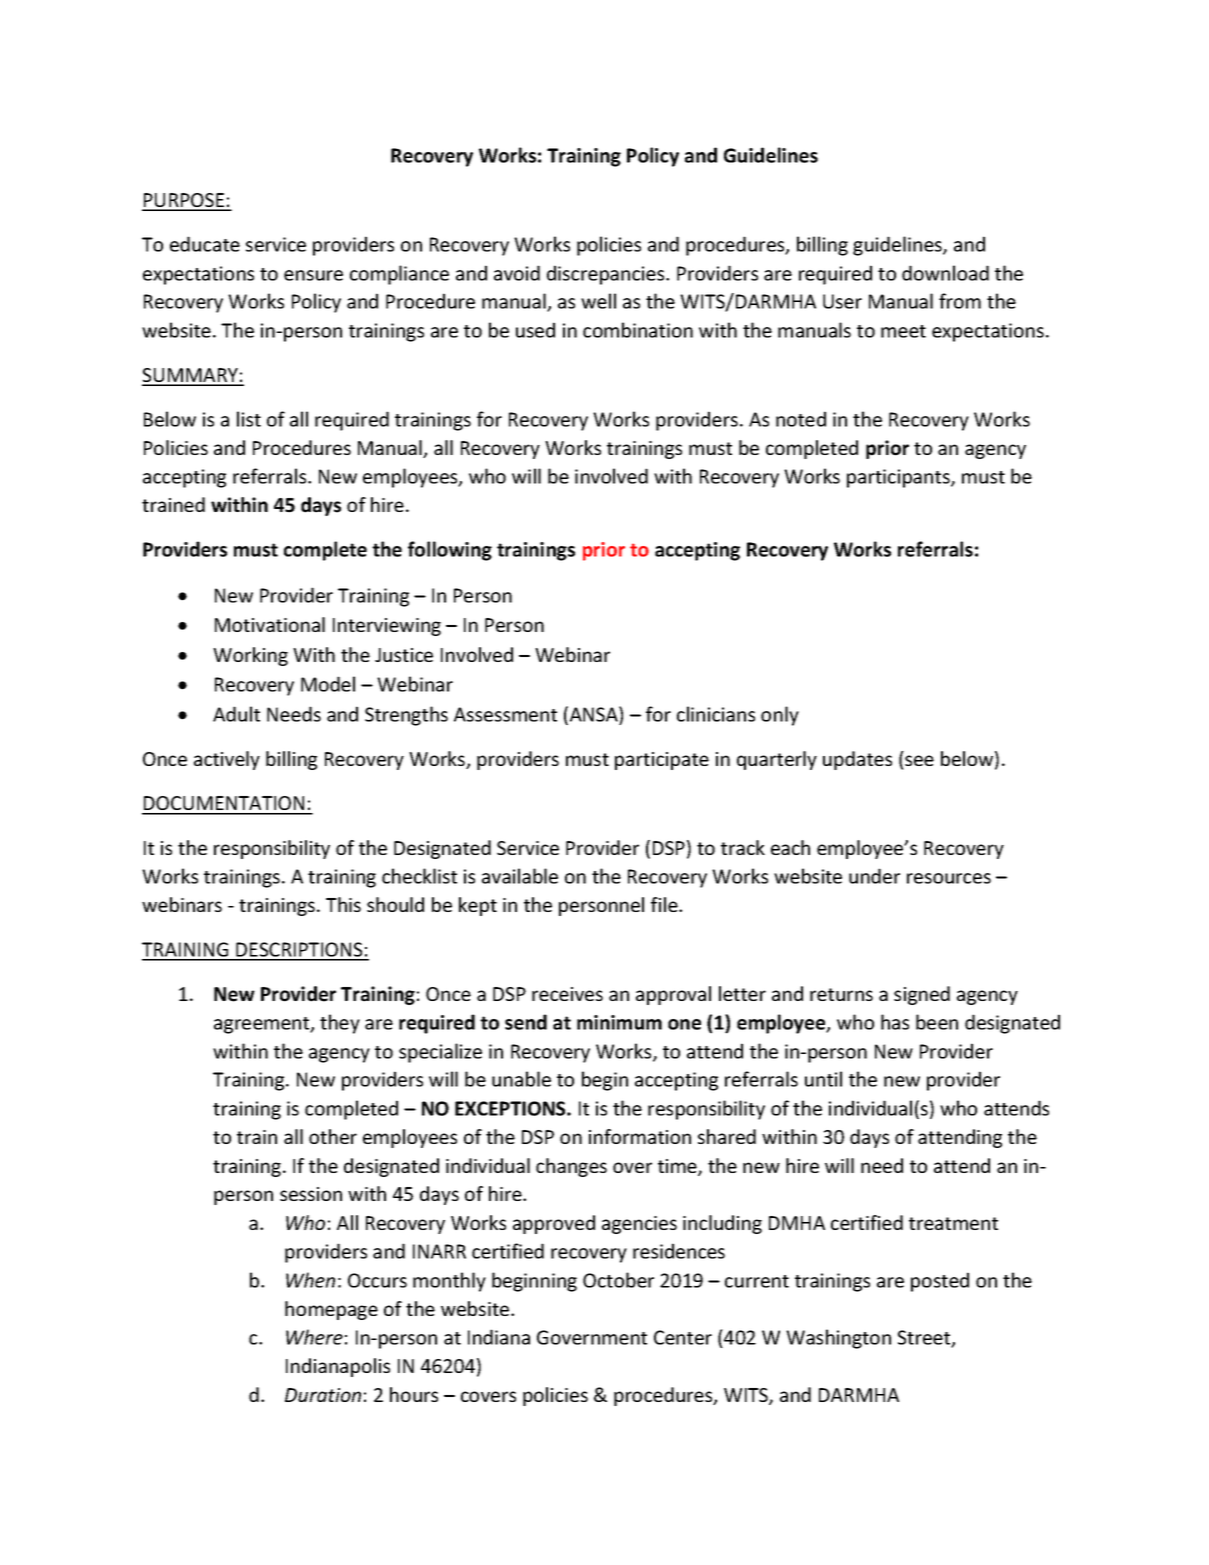  I want to click on Where, so click(314, 1337).
